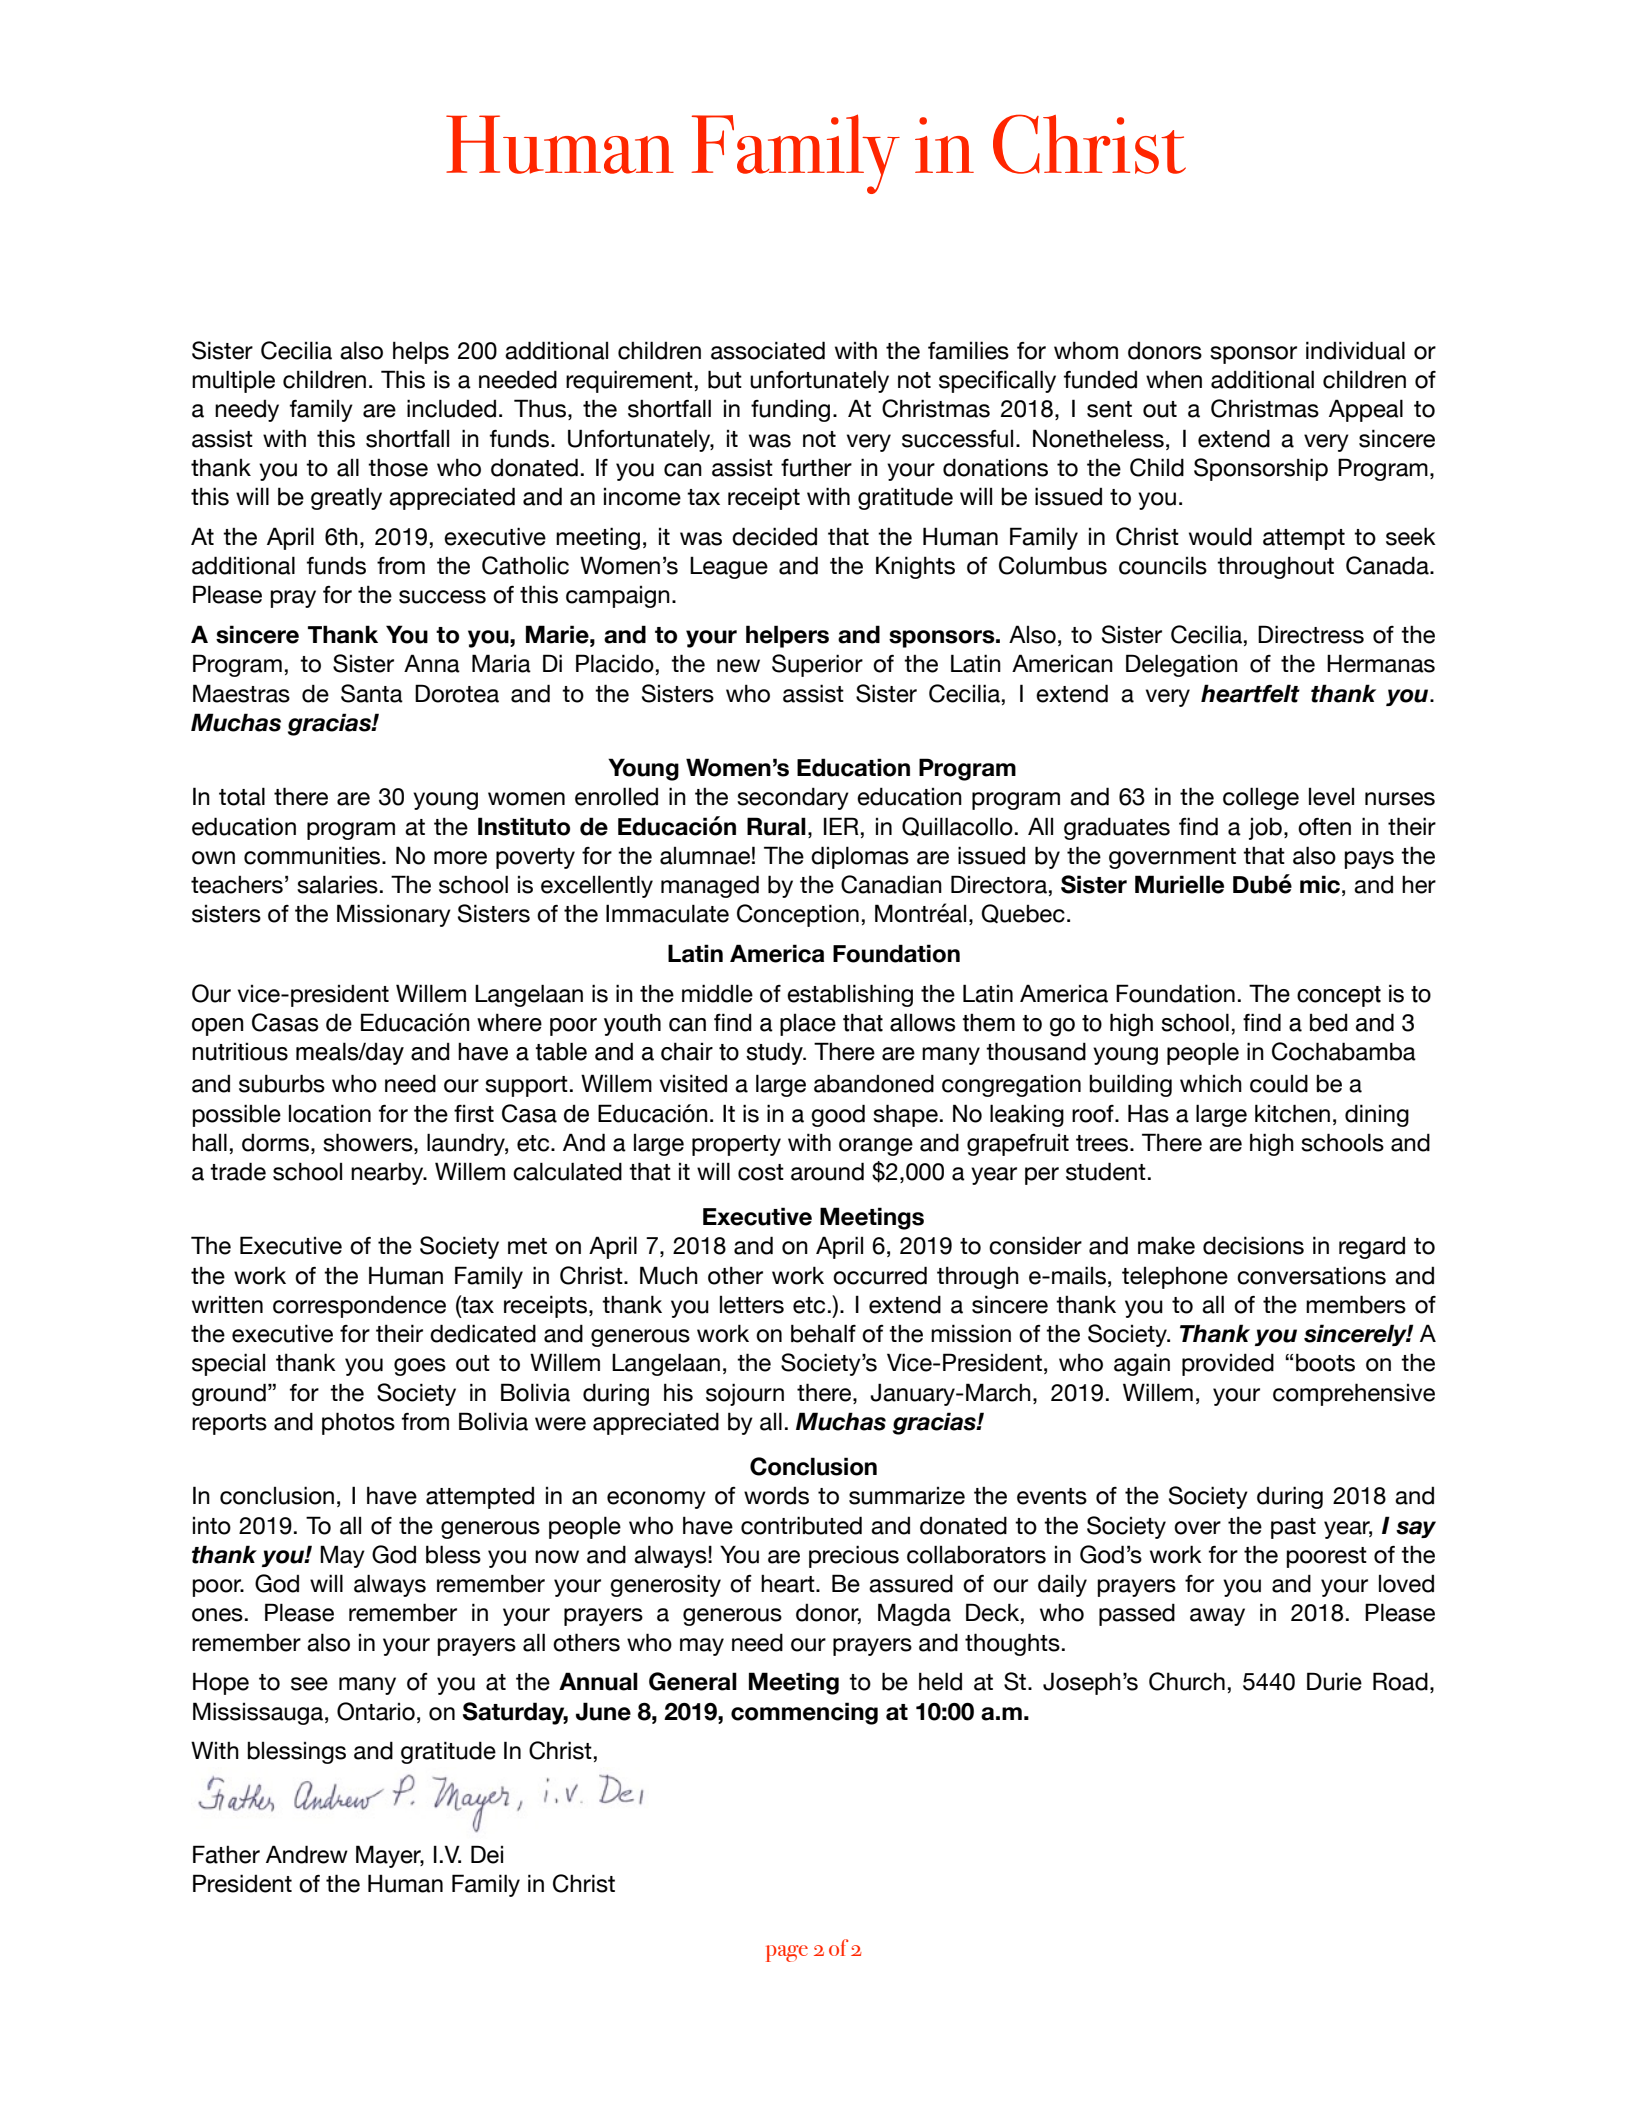 This document has width=1627, height=2105. I want to click on college, so click(1261, 798).
